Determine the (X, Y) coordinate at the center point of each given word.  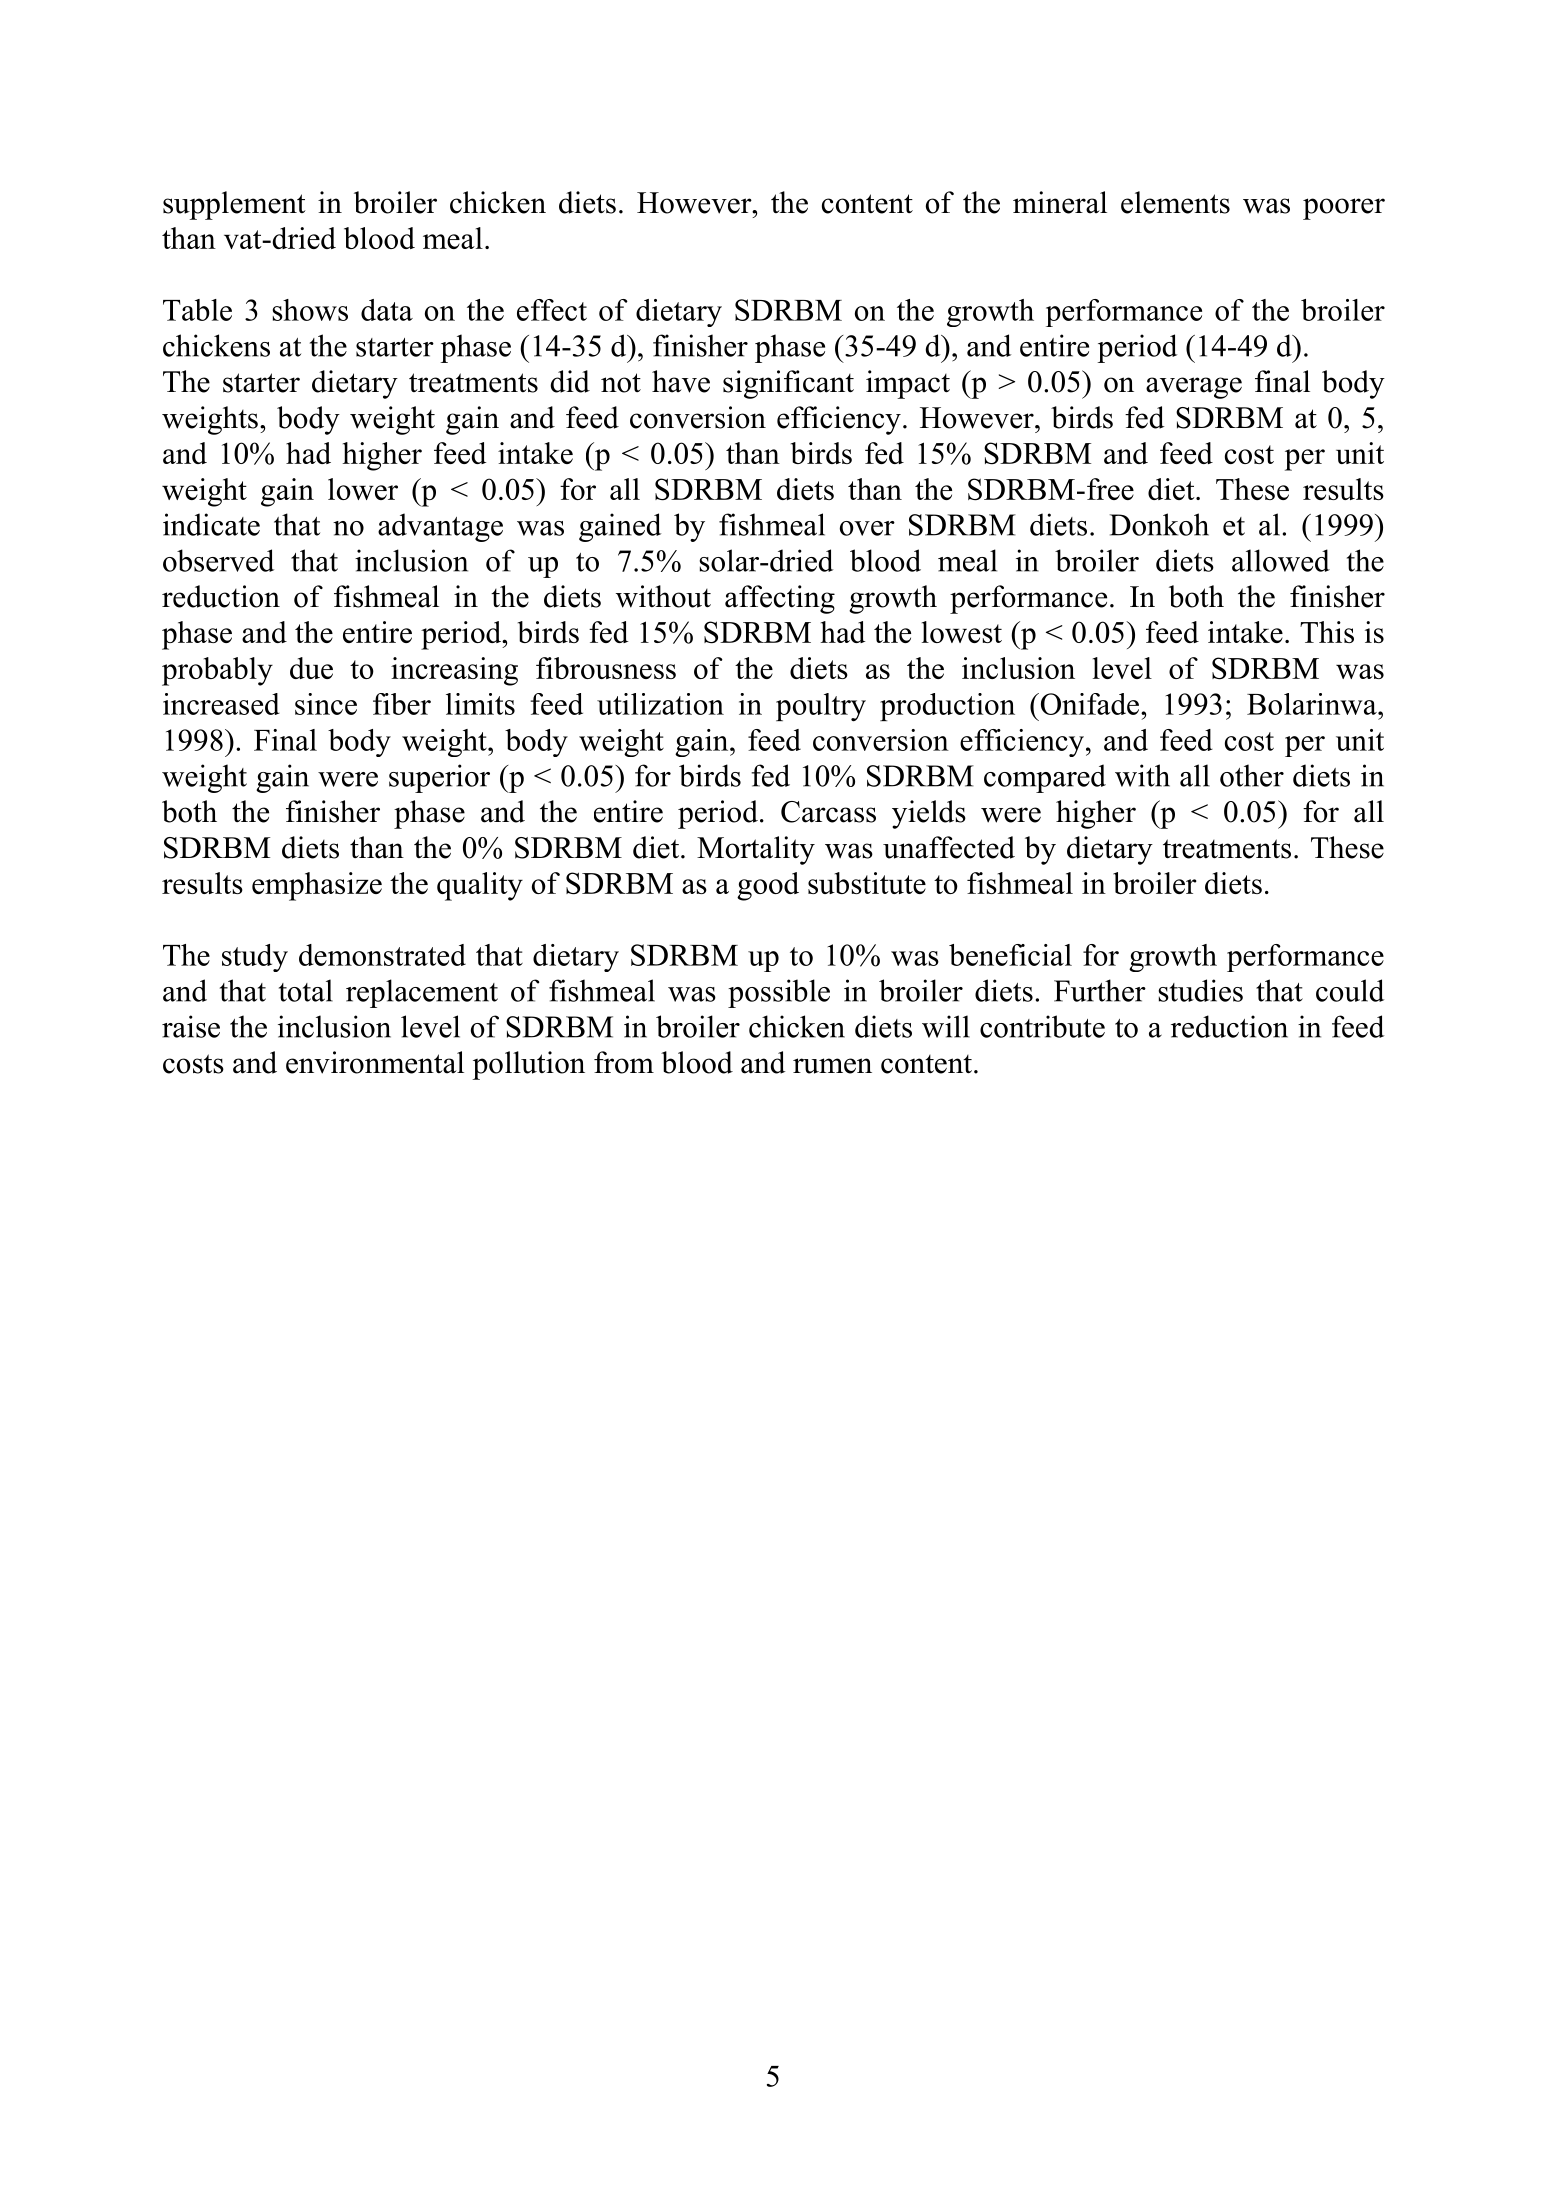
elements (1175, 202)
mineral (1060, 202)
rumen (832, 1066)
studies (1200, 990)
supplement (234, 205)
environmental (375, 1062)
